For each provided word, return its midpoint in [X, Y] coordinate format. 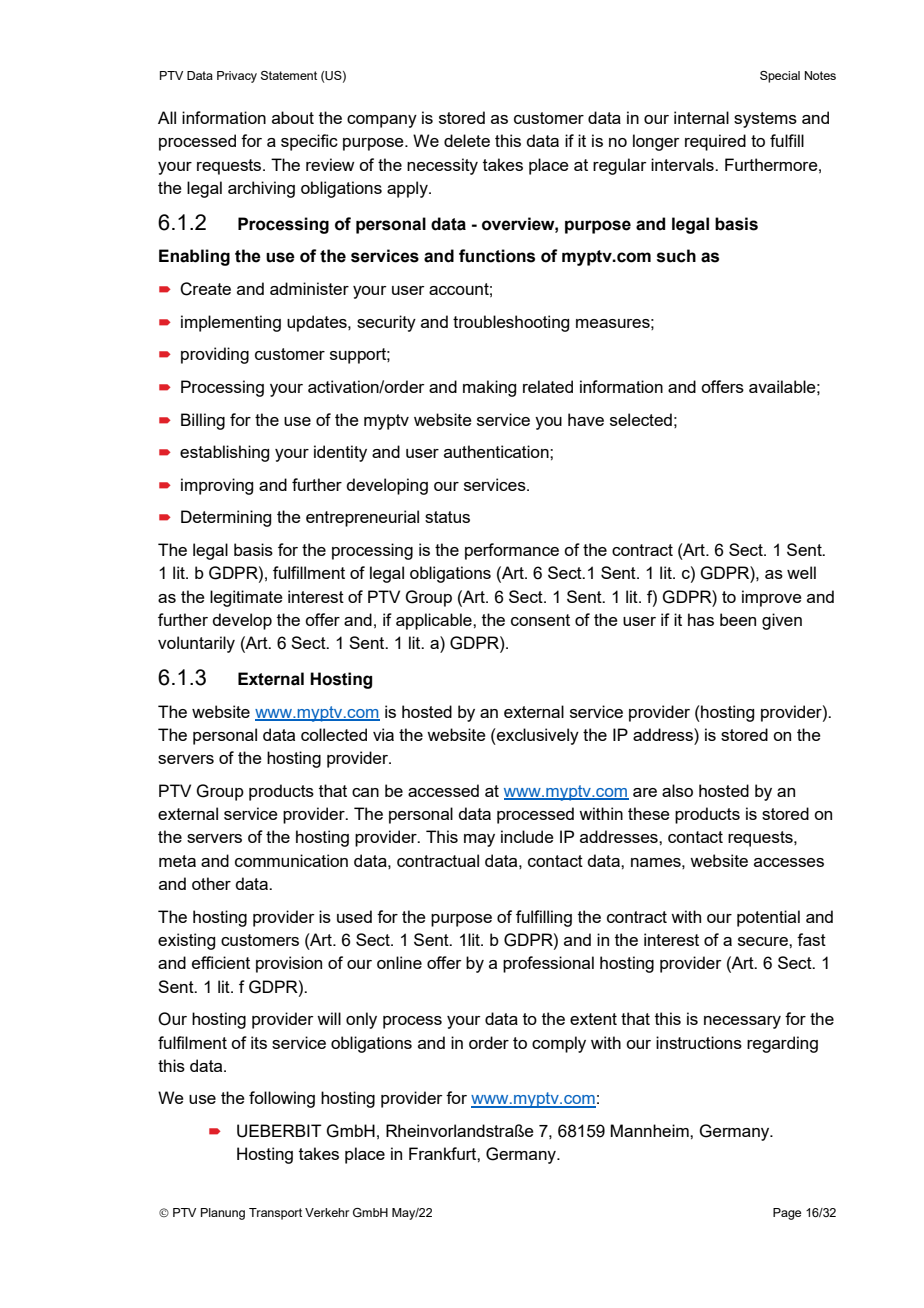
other [211, 883]
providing [215, 355]
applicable [435, 621]
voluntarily [196, 644]
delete [467, 140]
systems [765, 120]
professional [548, 964]
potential [768, 918]
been [738, 619]
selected [641, 419]
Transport [275, 1214]
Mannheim [650, 1130]
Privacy [237, 77]
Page [787, 1214]
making [489, 388]
